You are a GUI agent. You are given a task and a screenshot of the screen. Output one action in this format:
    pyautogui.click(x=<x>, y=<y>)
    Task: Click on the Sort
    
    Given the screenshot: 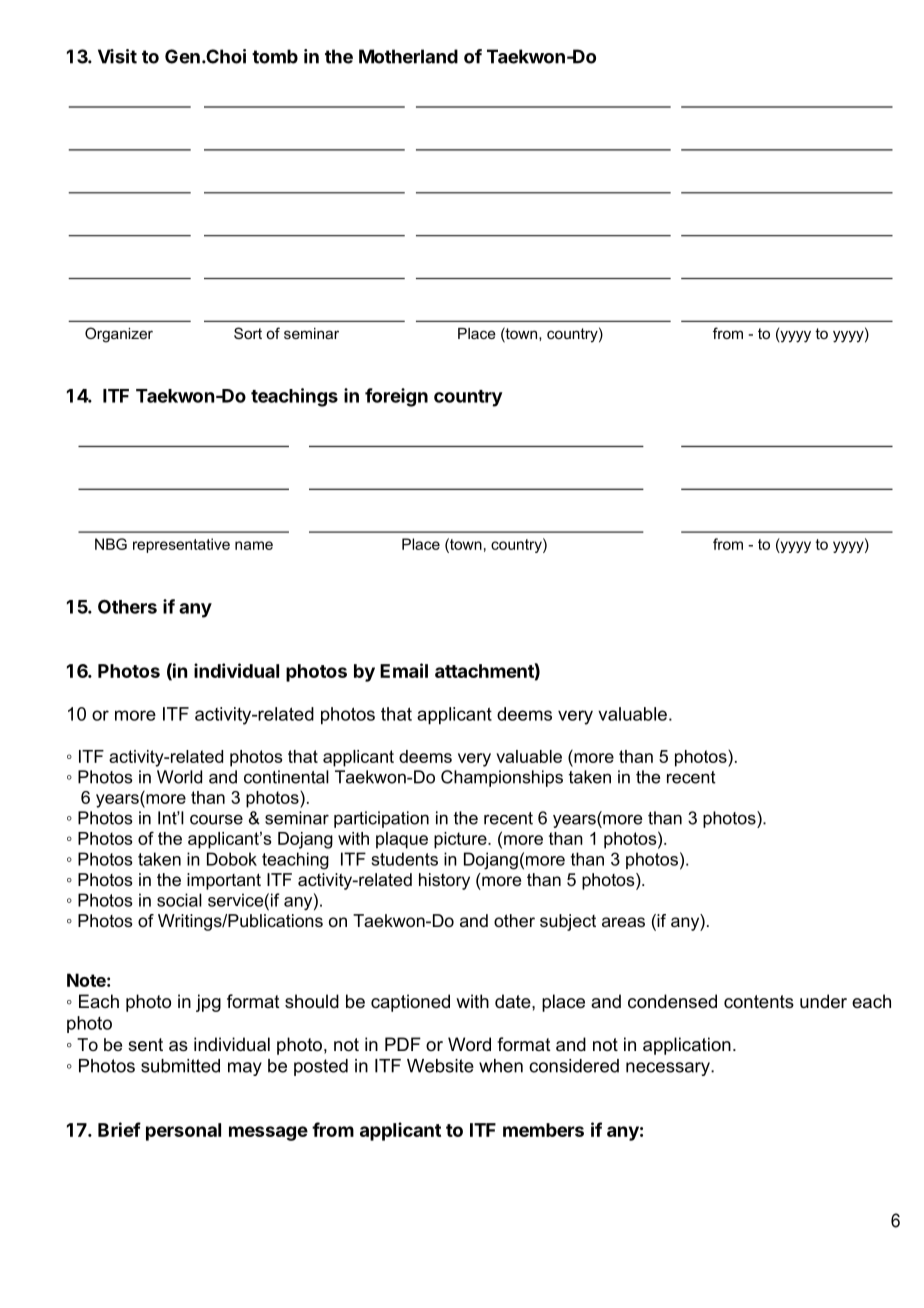 What is the action you would take?
    pyautogui.click(x=248, y=333)
